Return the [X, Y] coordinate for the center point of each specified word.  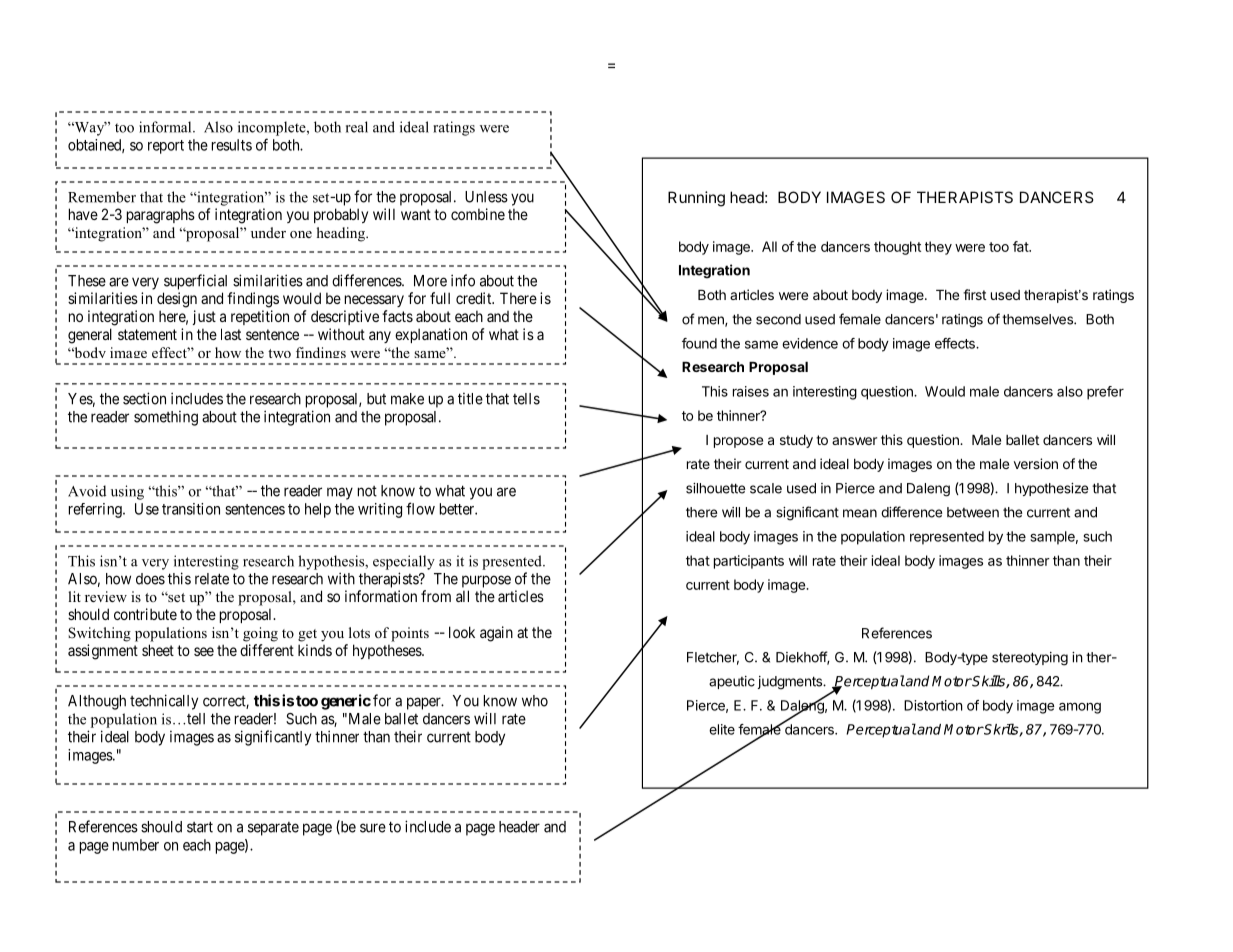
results [232, 145]
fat [1021, 246]
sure [373, 828]
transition [191, 509]
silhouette [715, 488]
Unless [486, 197]
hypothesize [1051, 489]
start [200, 827]
